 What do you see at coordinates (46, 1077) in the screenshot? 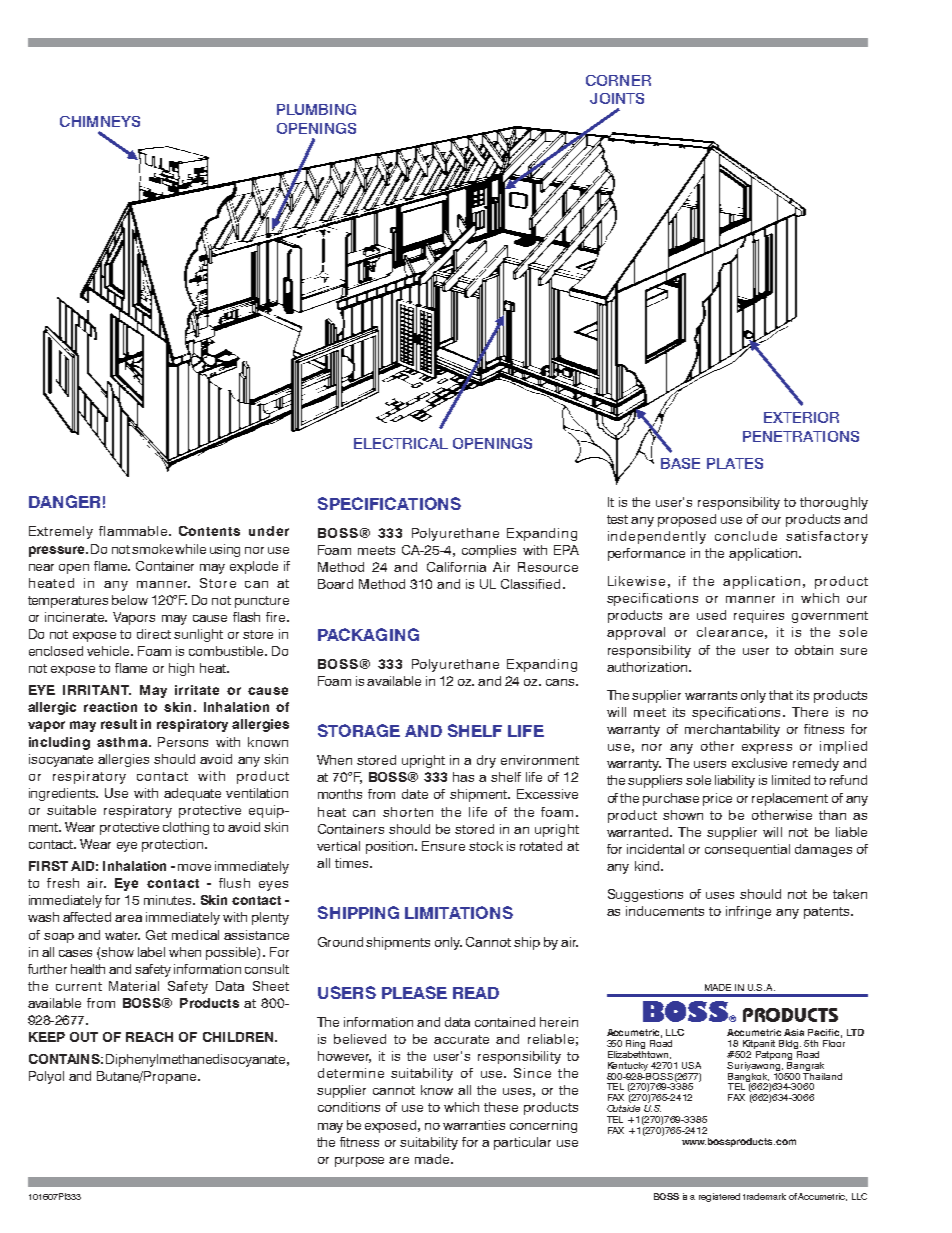
I see `Polyol` at bounding box center [46, 1077].
